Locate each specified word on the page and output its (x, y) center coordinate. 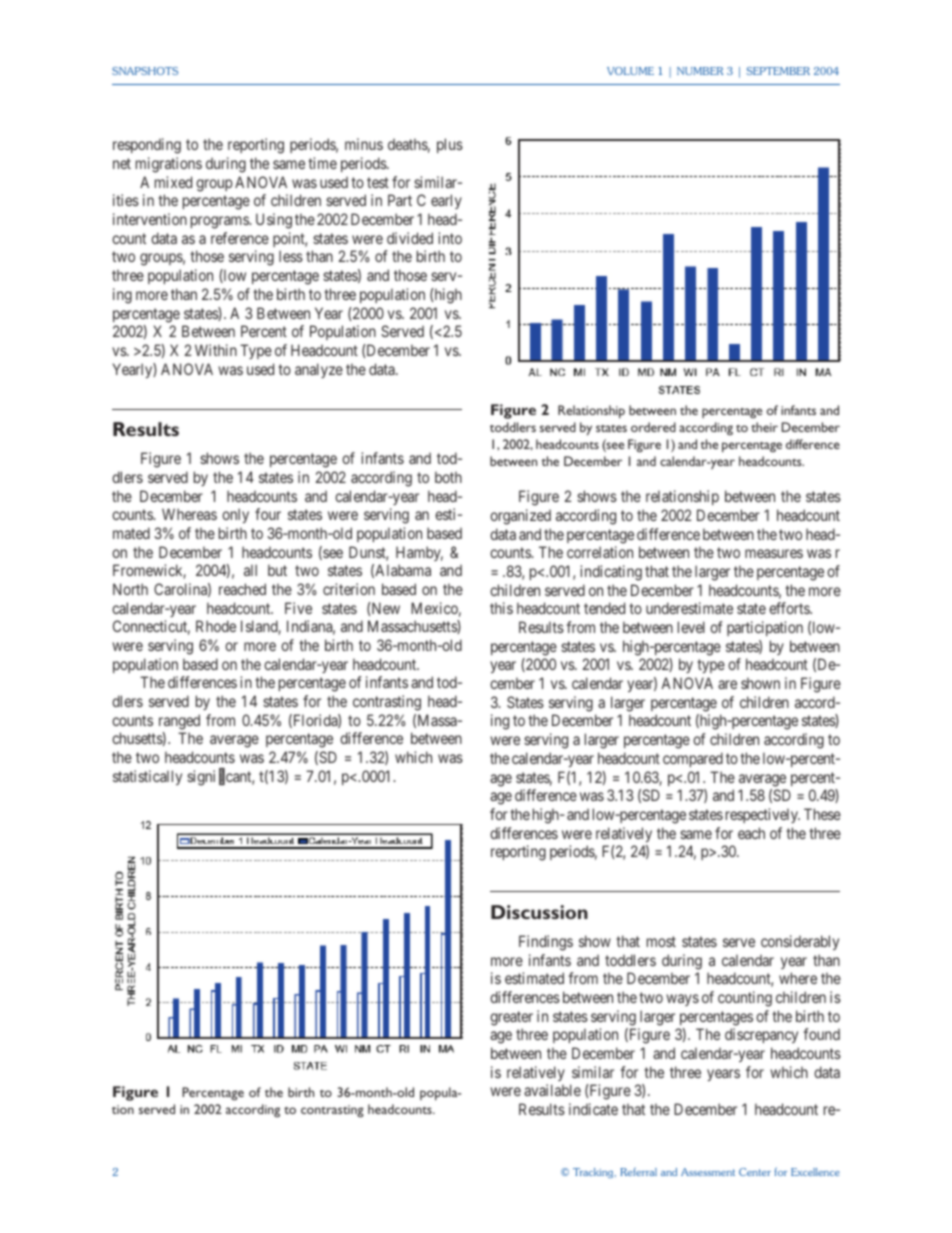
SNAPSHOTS (145, 71)
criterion (349, 589)
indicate (593, 1109)
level (691, 627)
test (378, 182)
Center (755, 1172)
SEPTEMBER (778, 71)
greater (511, 1018)
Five (298, 608)
